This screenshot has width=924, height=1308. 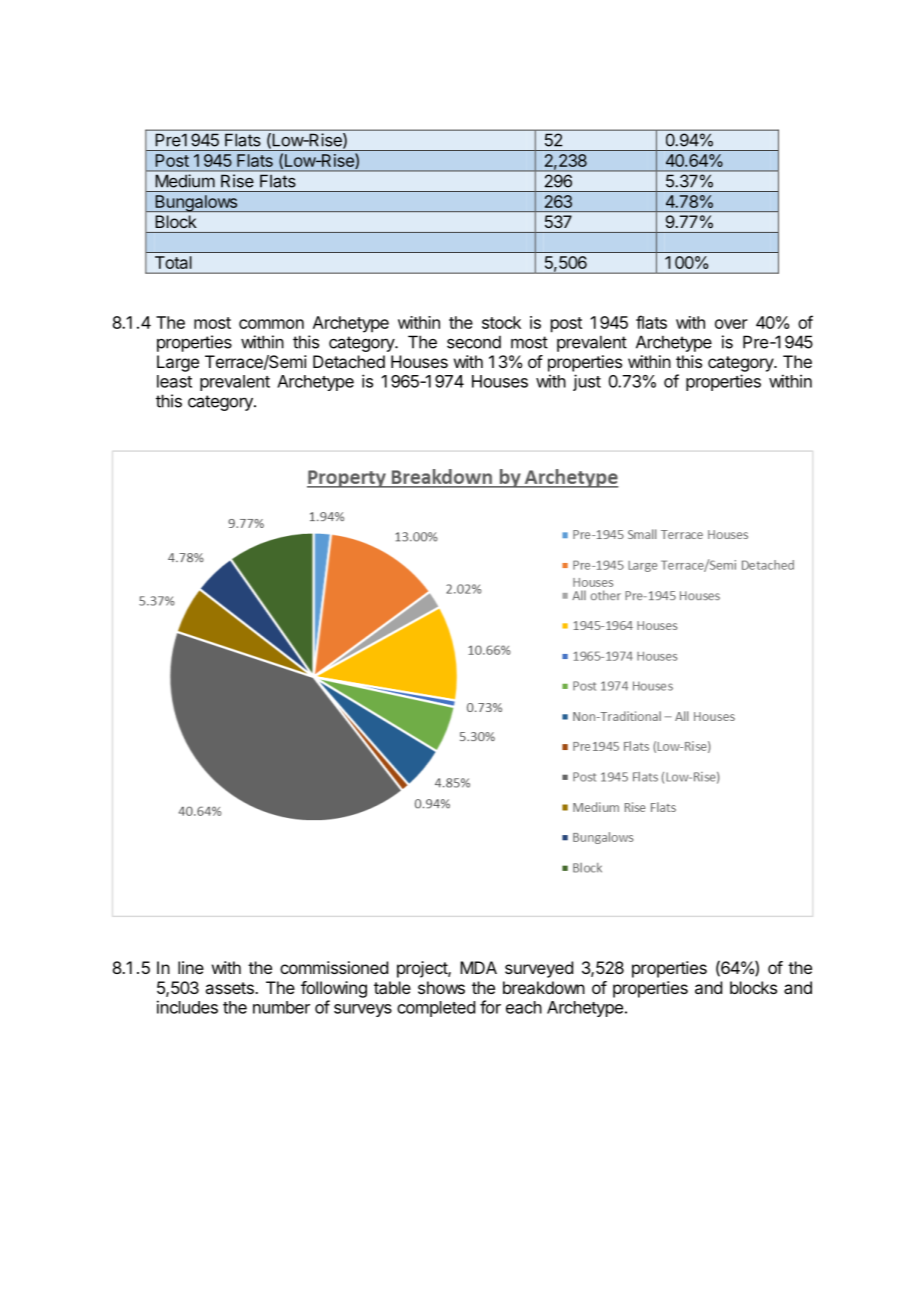 What do you see at coordinates (474, 342) in the screenshot?
I see `second` at bounding box center [474, 342].
